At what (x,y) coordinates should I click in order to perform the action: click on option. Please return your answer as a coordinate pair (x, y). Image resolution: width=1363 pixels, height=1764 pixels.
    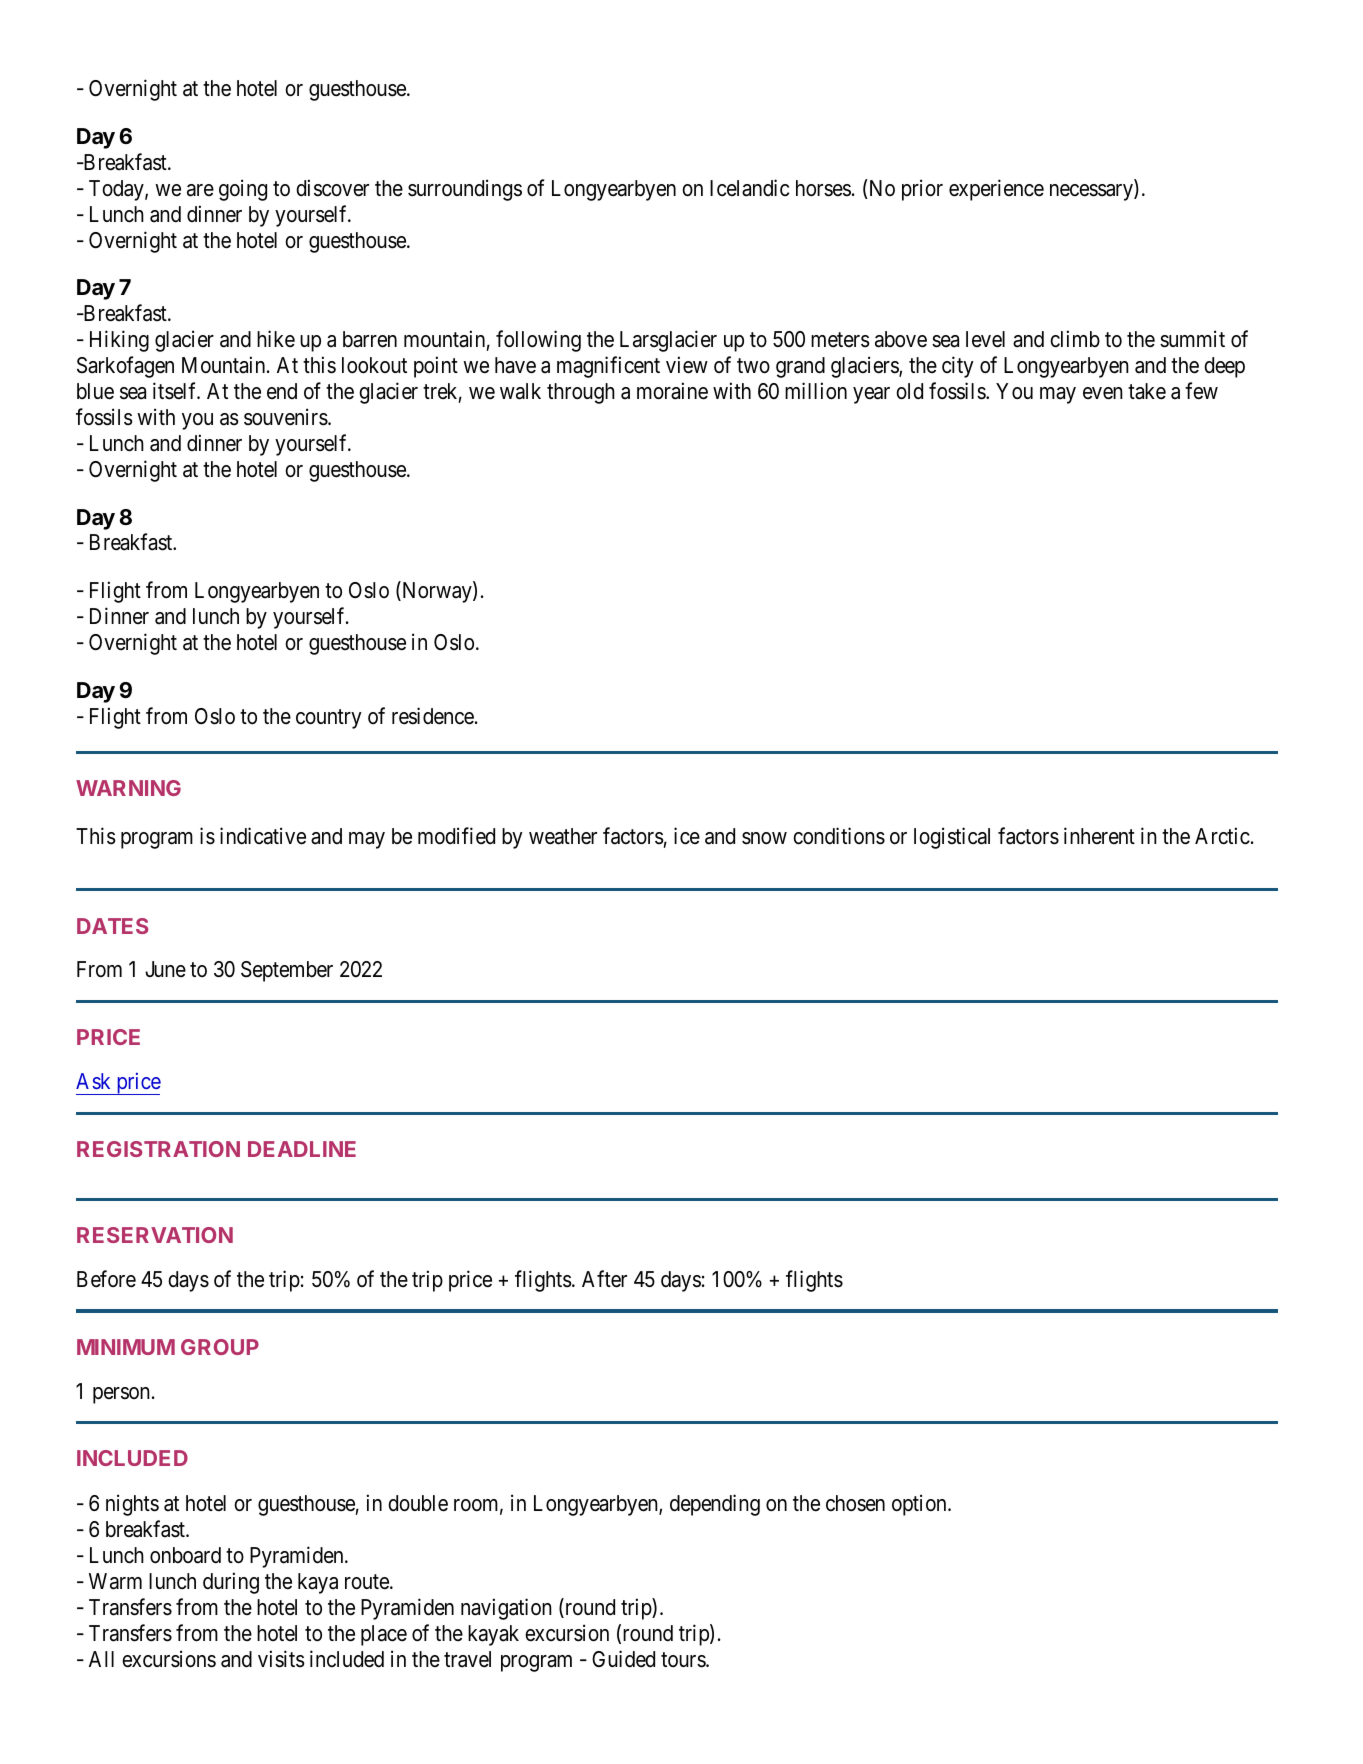
    Looking at the image, I should click on (920, 1505).
